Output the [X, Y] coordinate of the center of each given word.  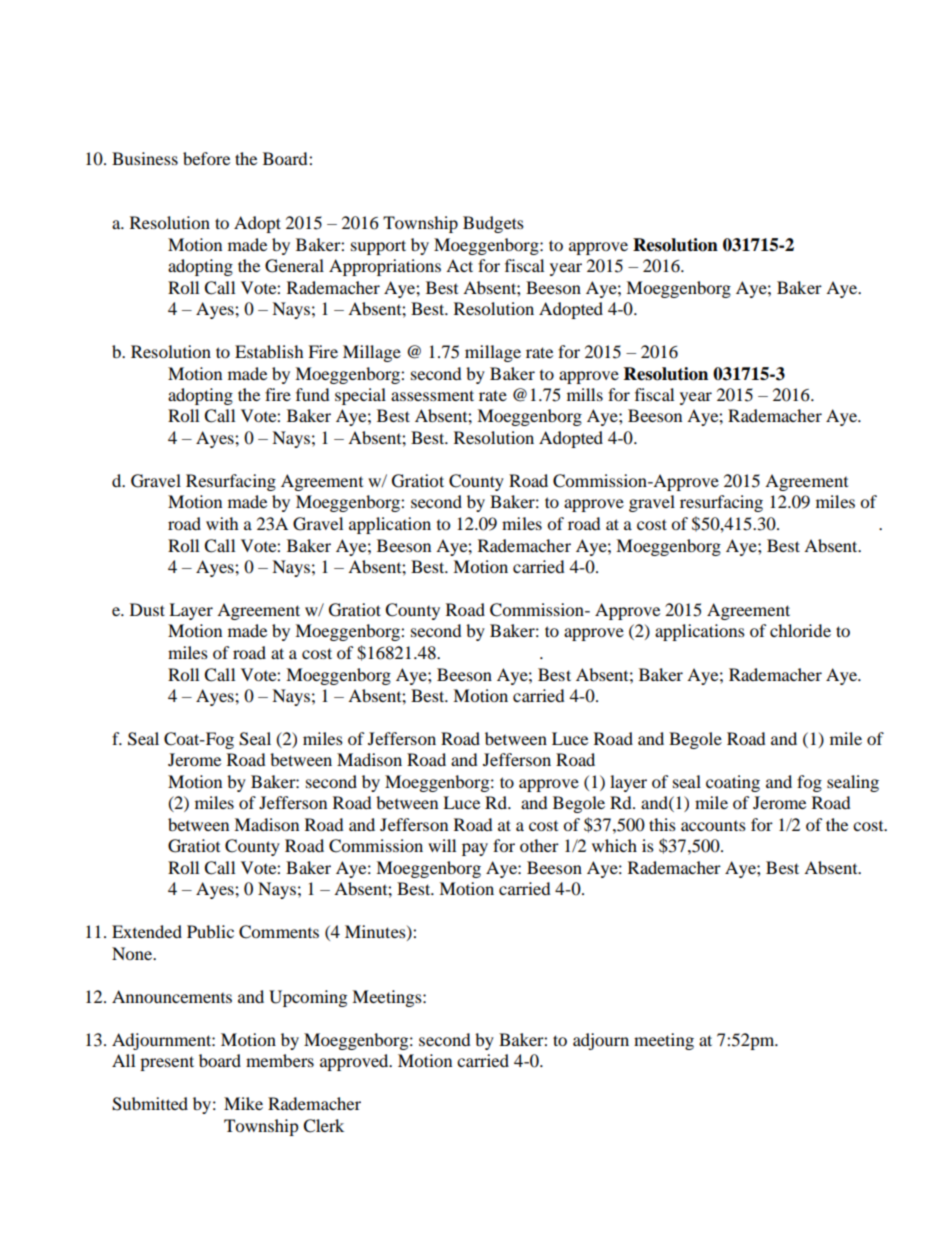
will [442, 845]
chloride [800, 630]
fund [313, 394]
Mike [243, 1103]
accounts [713, 826]
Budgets [493, 224]
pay [475, 849]
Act [459, 265]
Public [210, 931]
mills [585, 394]
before [206, 158]
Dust [147, 609]
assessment [432, 395]
